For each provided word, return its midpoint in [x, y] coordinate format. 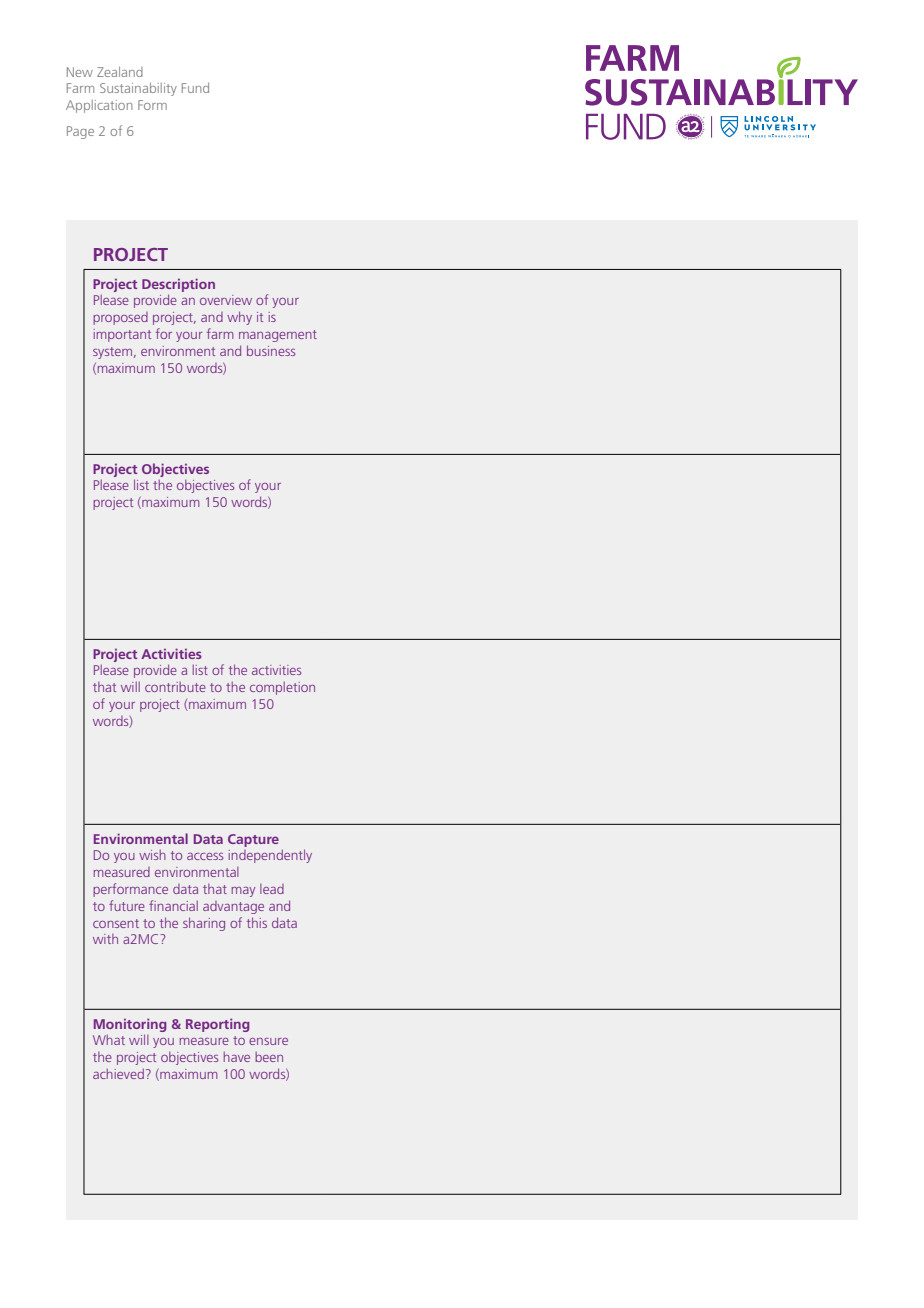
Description [178, 285]
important [122, 335]
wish [152, 855]
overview [226, 300]
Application [99, 106]
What [109, 1040]
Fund [195, 88]
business [271, 350]
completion [282, 688]
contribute [175, 687]
